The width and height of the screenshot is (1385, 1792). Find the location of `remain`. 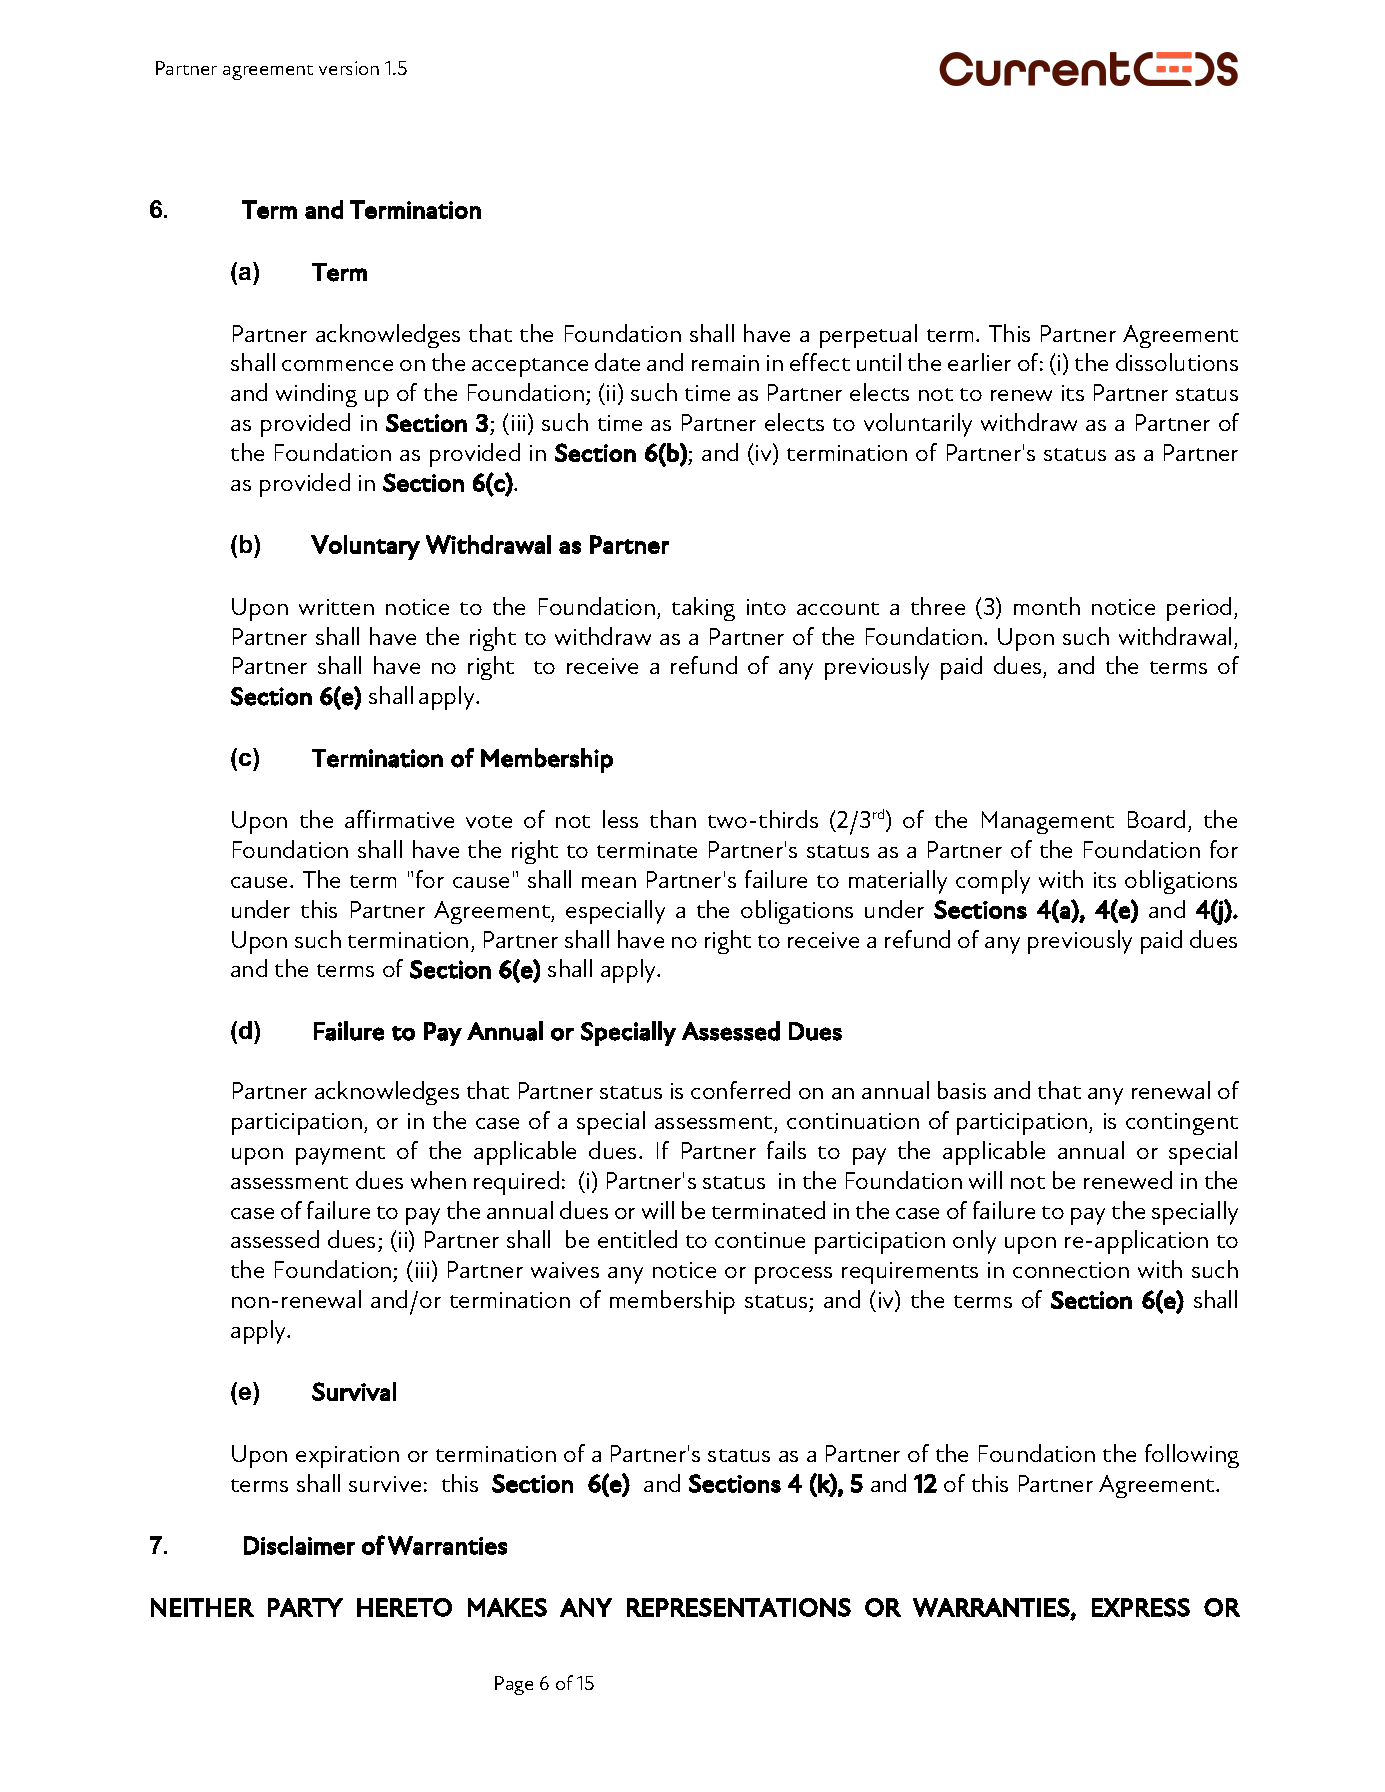

remain is located at coordinates (725, 363).
